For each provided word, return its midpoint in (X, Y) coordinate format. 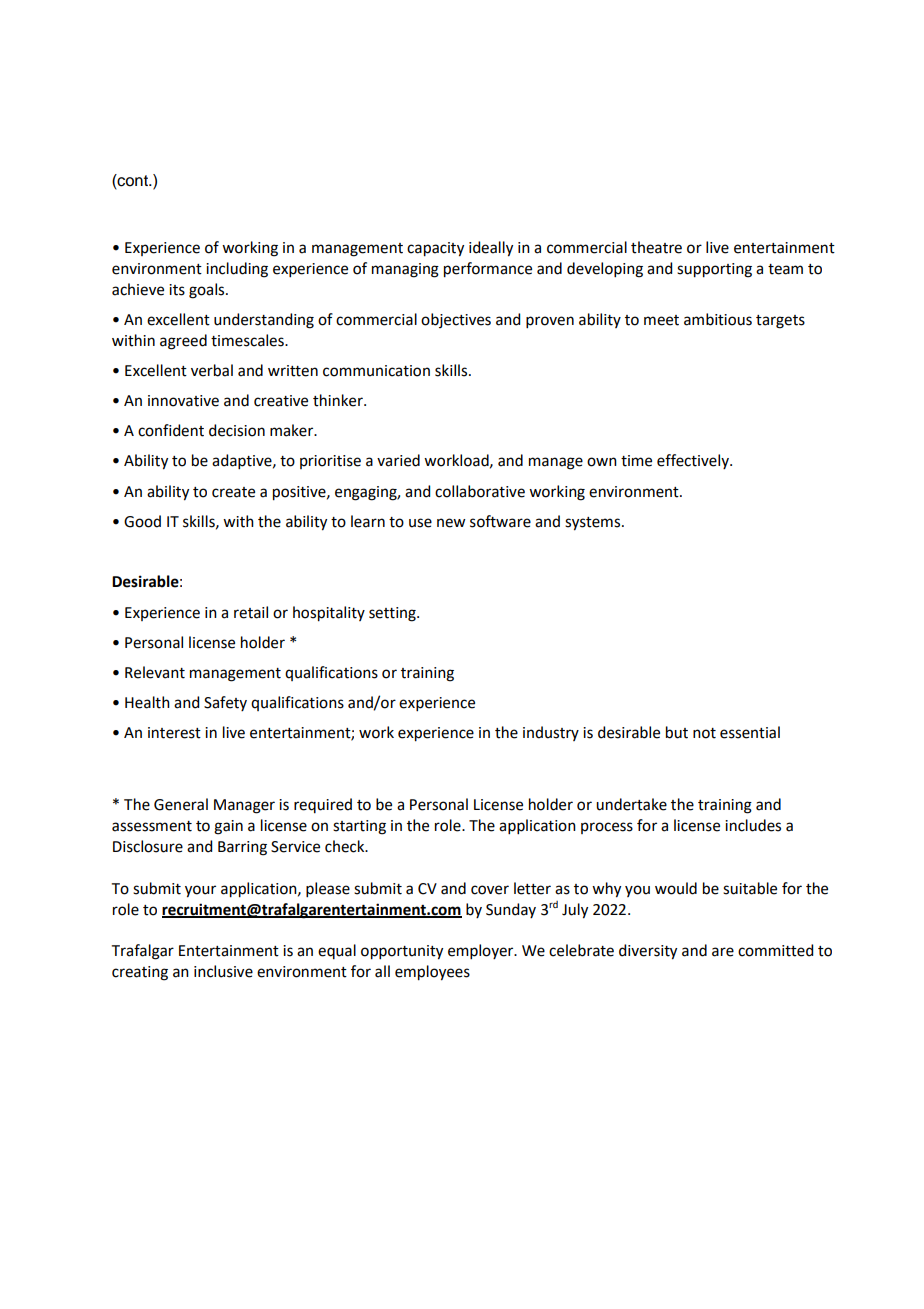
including (237, 270)
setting (393, 614)
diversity (648, 952)
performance (488, 270)
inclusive (223, 971)
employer (482, 951)
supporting (714, 270)
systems (594, 524)
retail (251, 612)
